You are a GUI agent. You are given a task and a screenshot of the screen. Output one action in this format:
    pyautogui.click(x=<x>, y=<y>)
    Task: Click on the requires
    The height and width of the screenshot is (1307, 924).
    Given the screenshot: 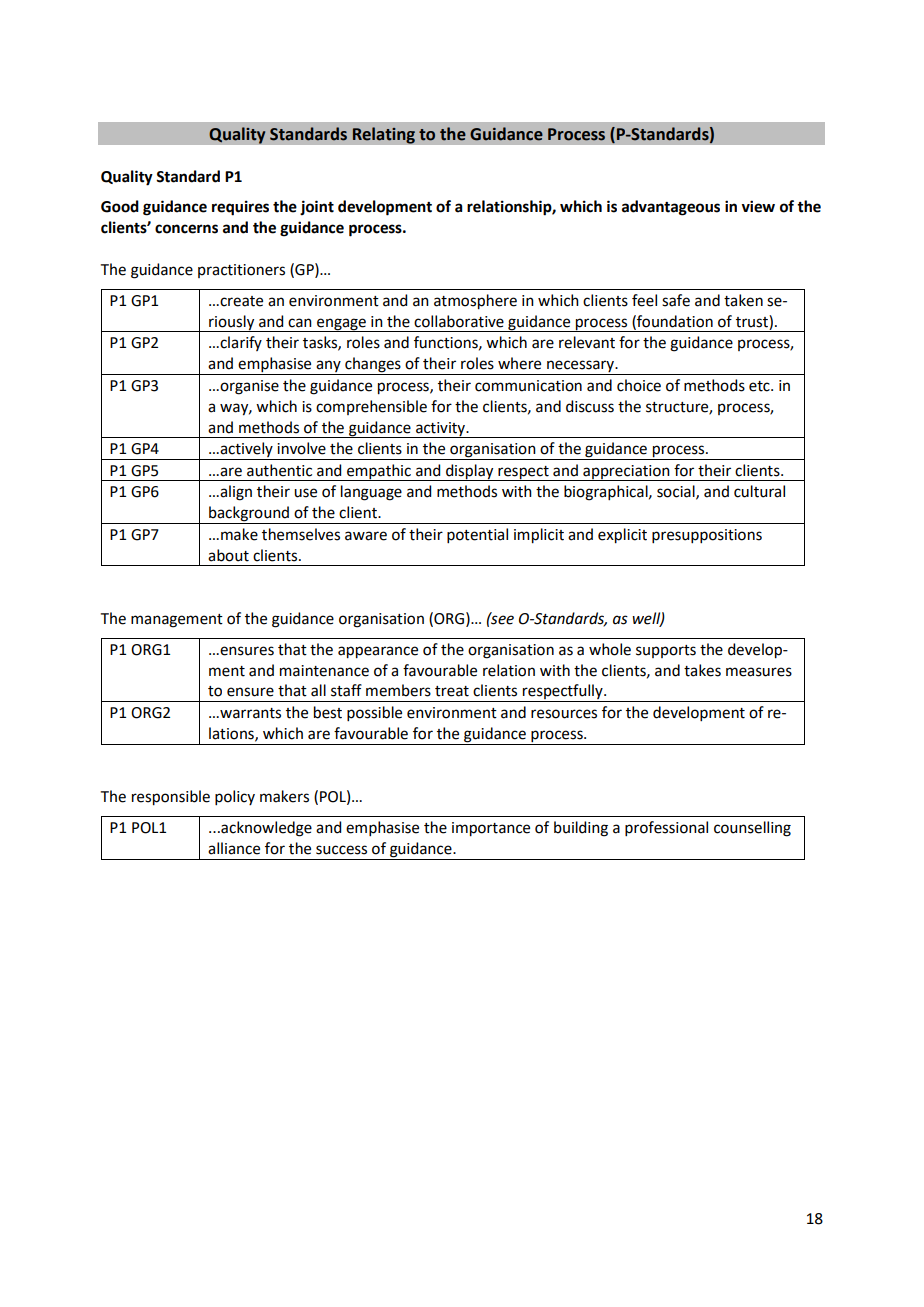 What is the action you would take?
    pyautogui.click(x=240, y=208)
